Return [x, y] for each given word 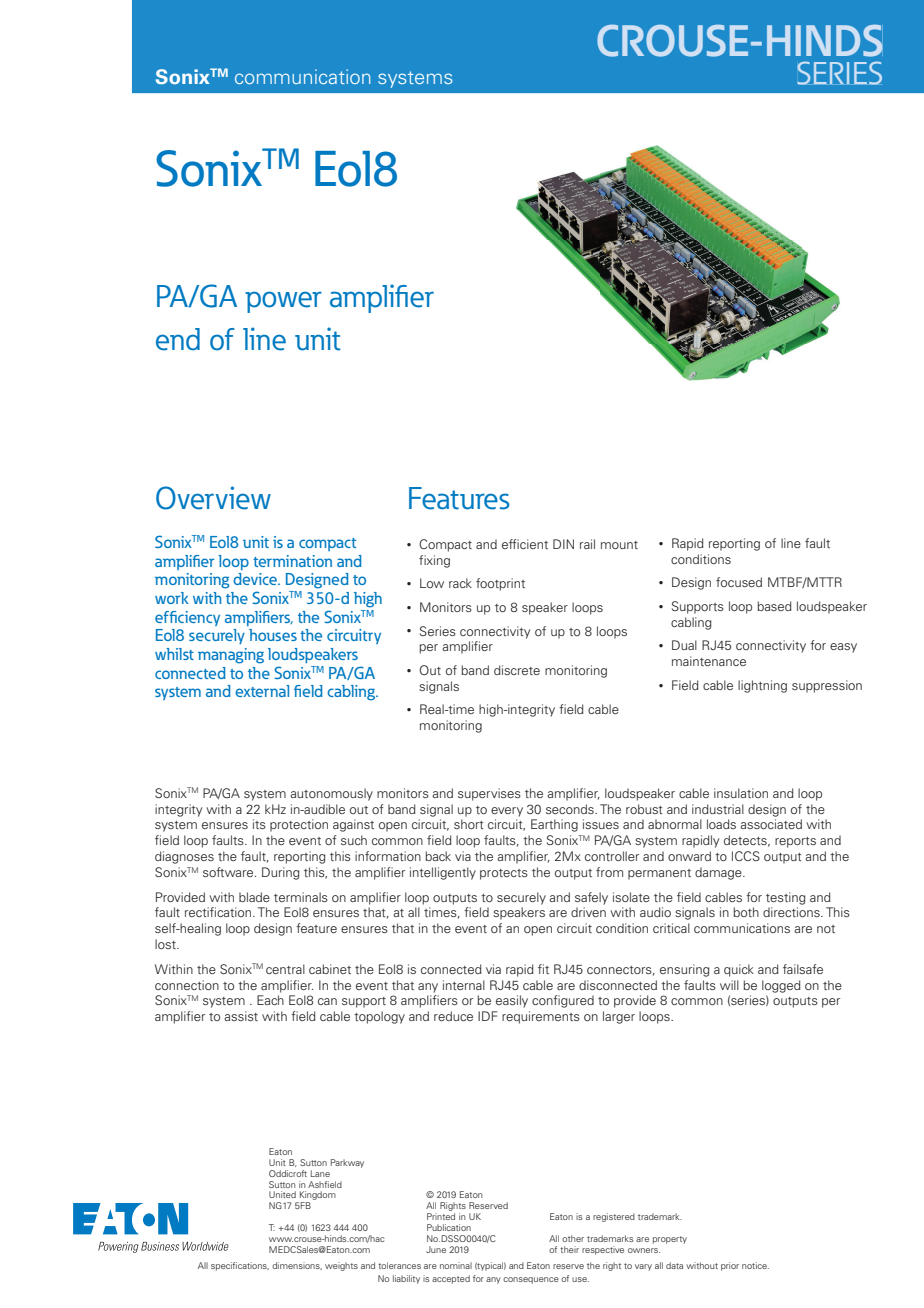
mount [619, 545]
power [283, 302]
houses [273, 635]
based [774, 606]
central [285, 969]
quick [739, 970]
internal [464, 985]
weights [341, 1266]
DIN [563, 544]
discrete [517, 670]
